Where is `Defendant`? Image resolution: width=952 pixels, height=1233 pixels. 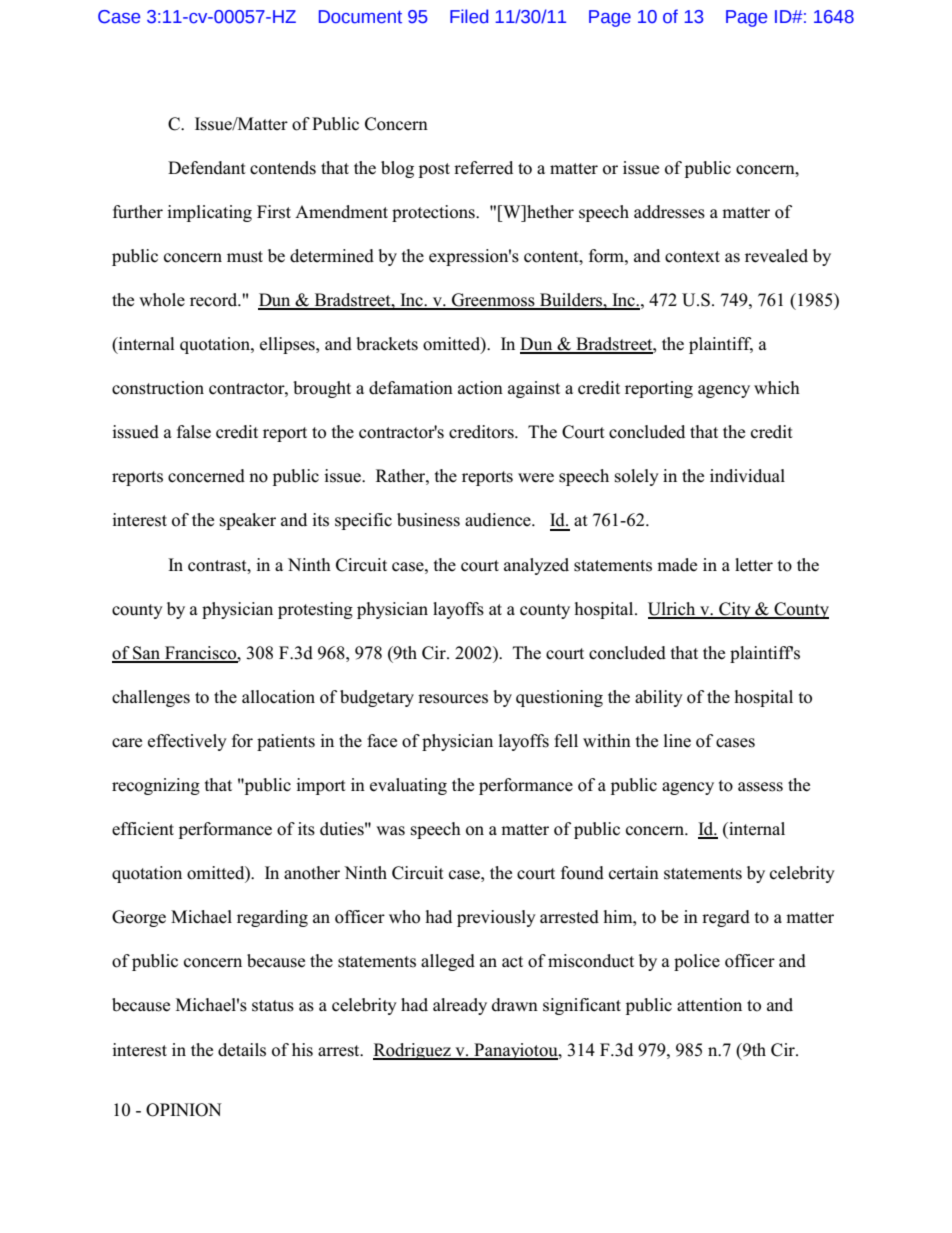
Defendant is located at coordinates (207, 168).
